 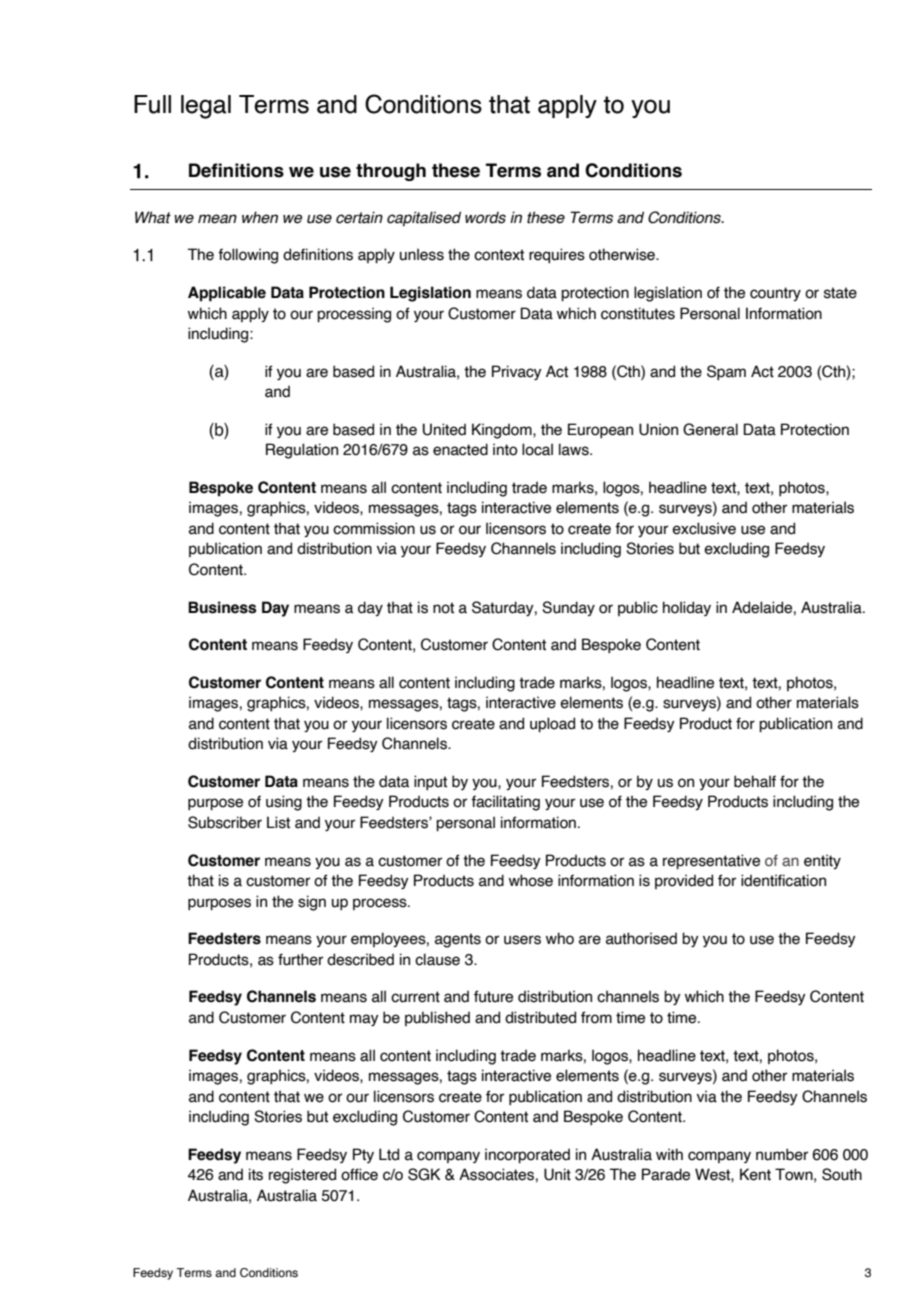 I want to click on words, so click(x=485, y=217).
